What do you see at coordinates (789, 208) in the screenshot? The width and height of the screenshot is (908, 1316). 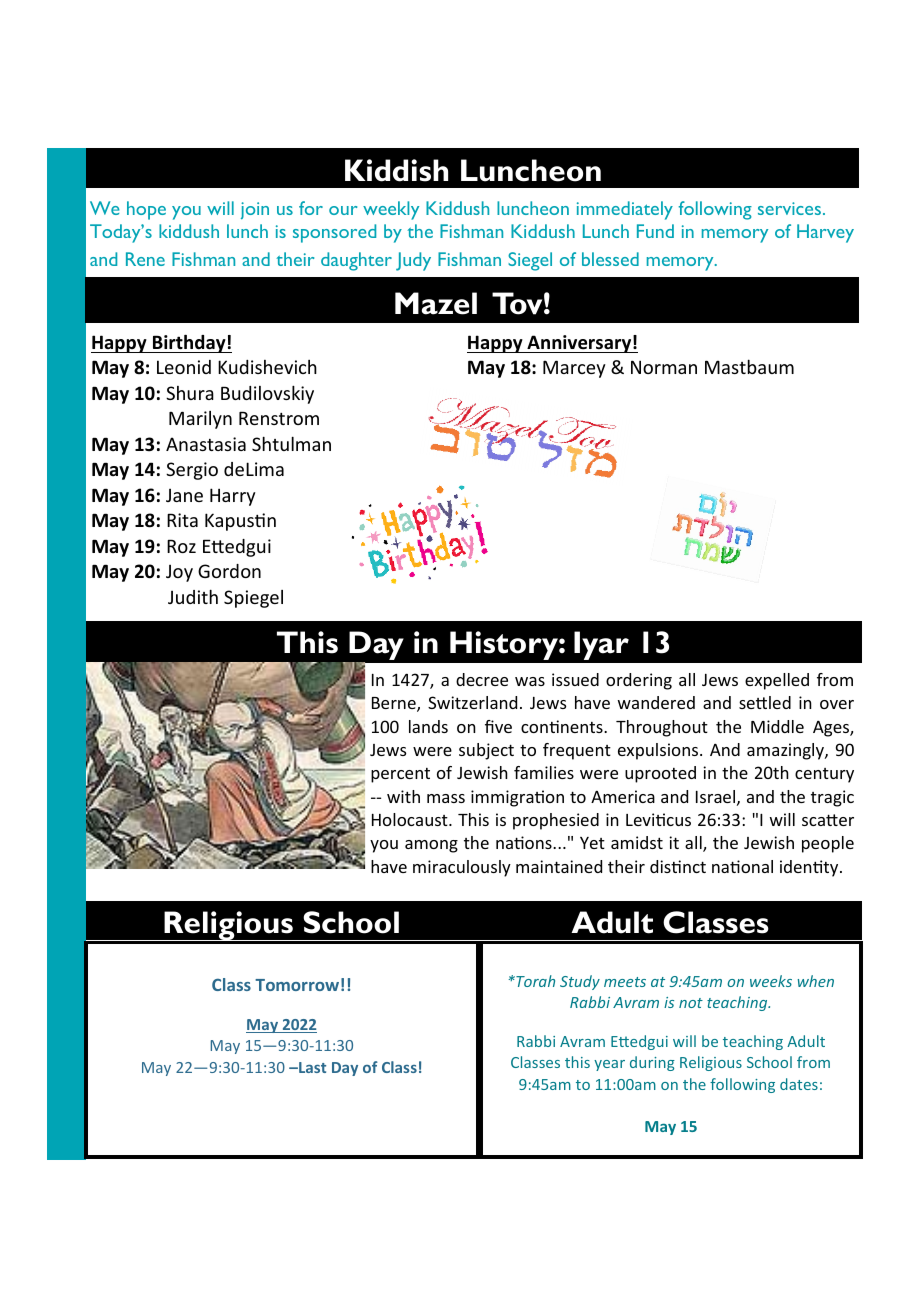 I see `services` at bounding box center [789, 208].
